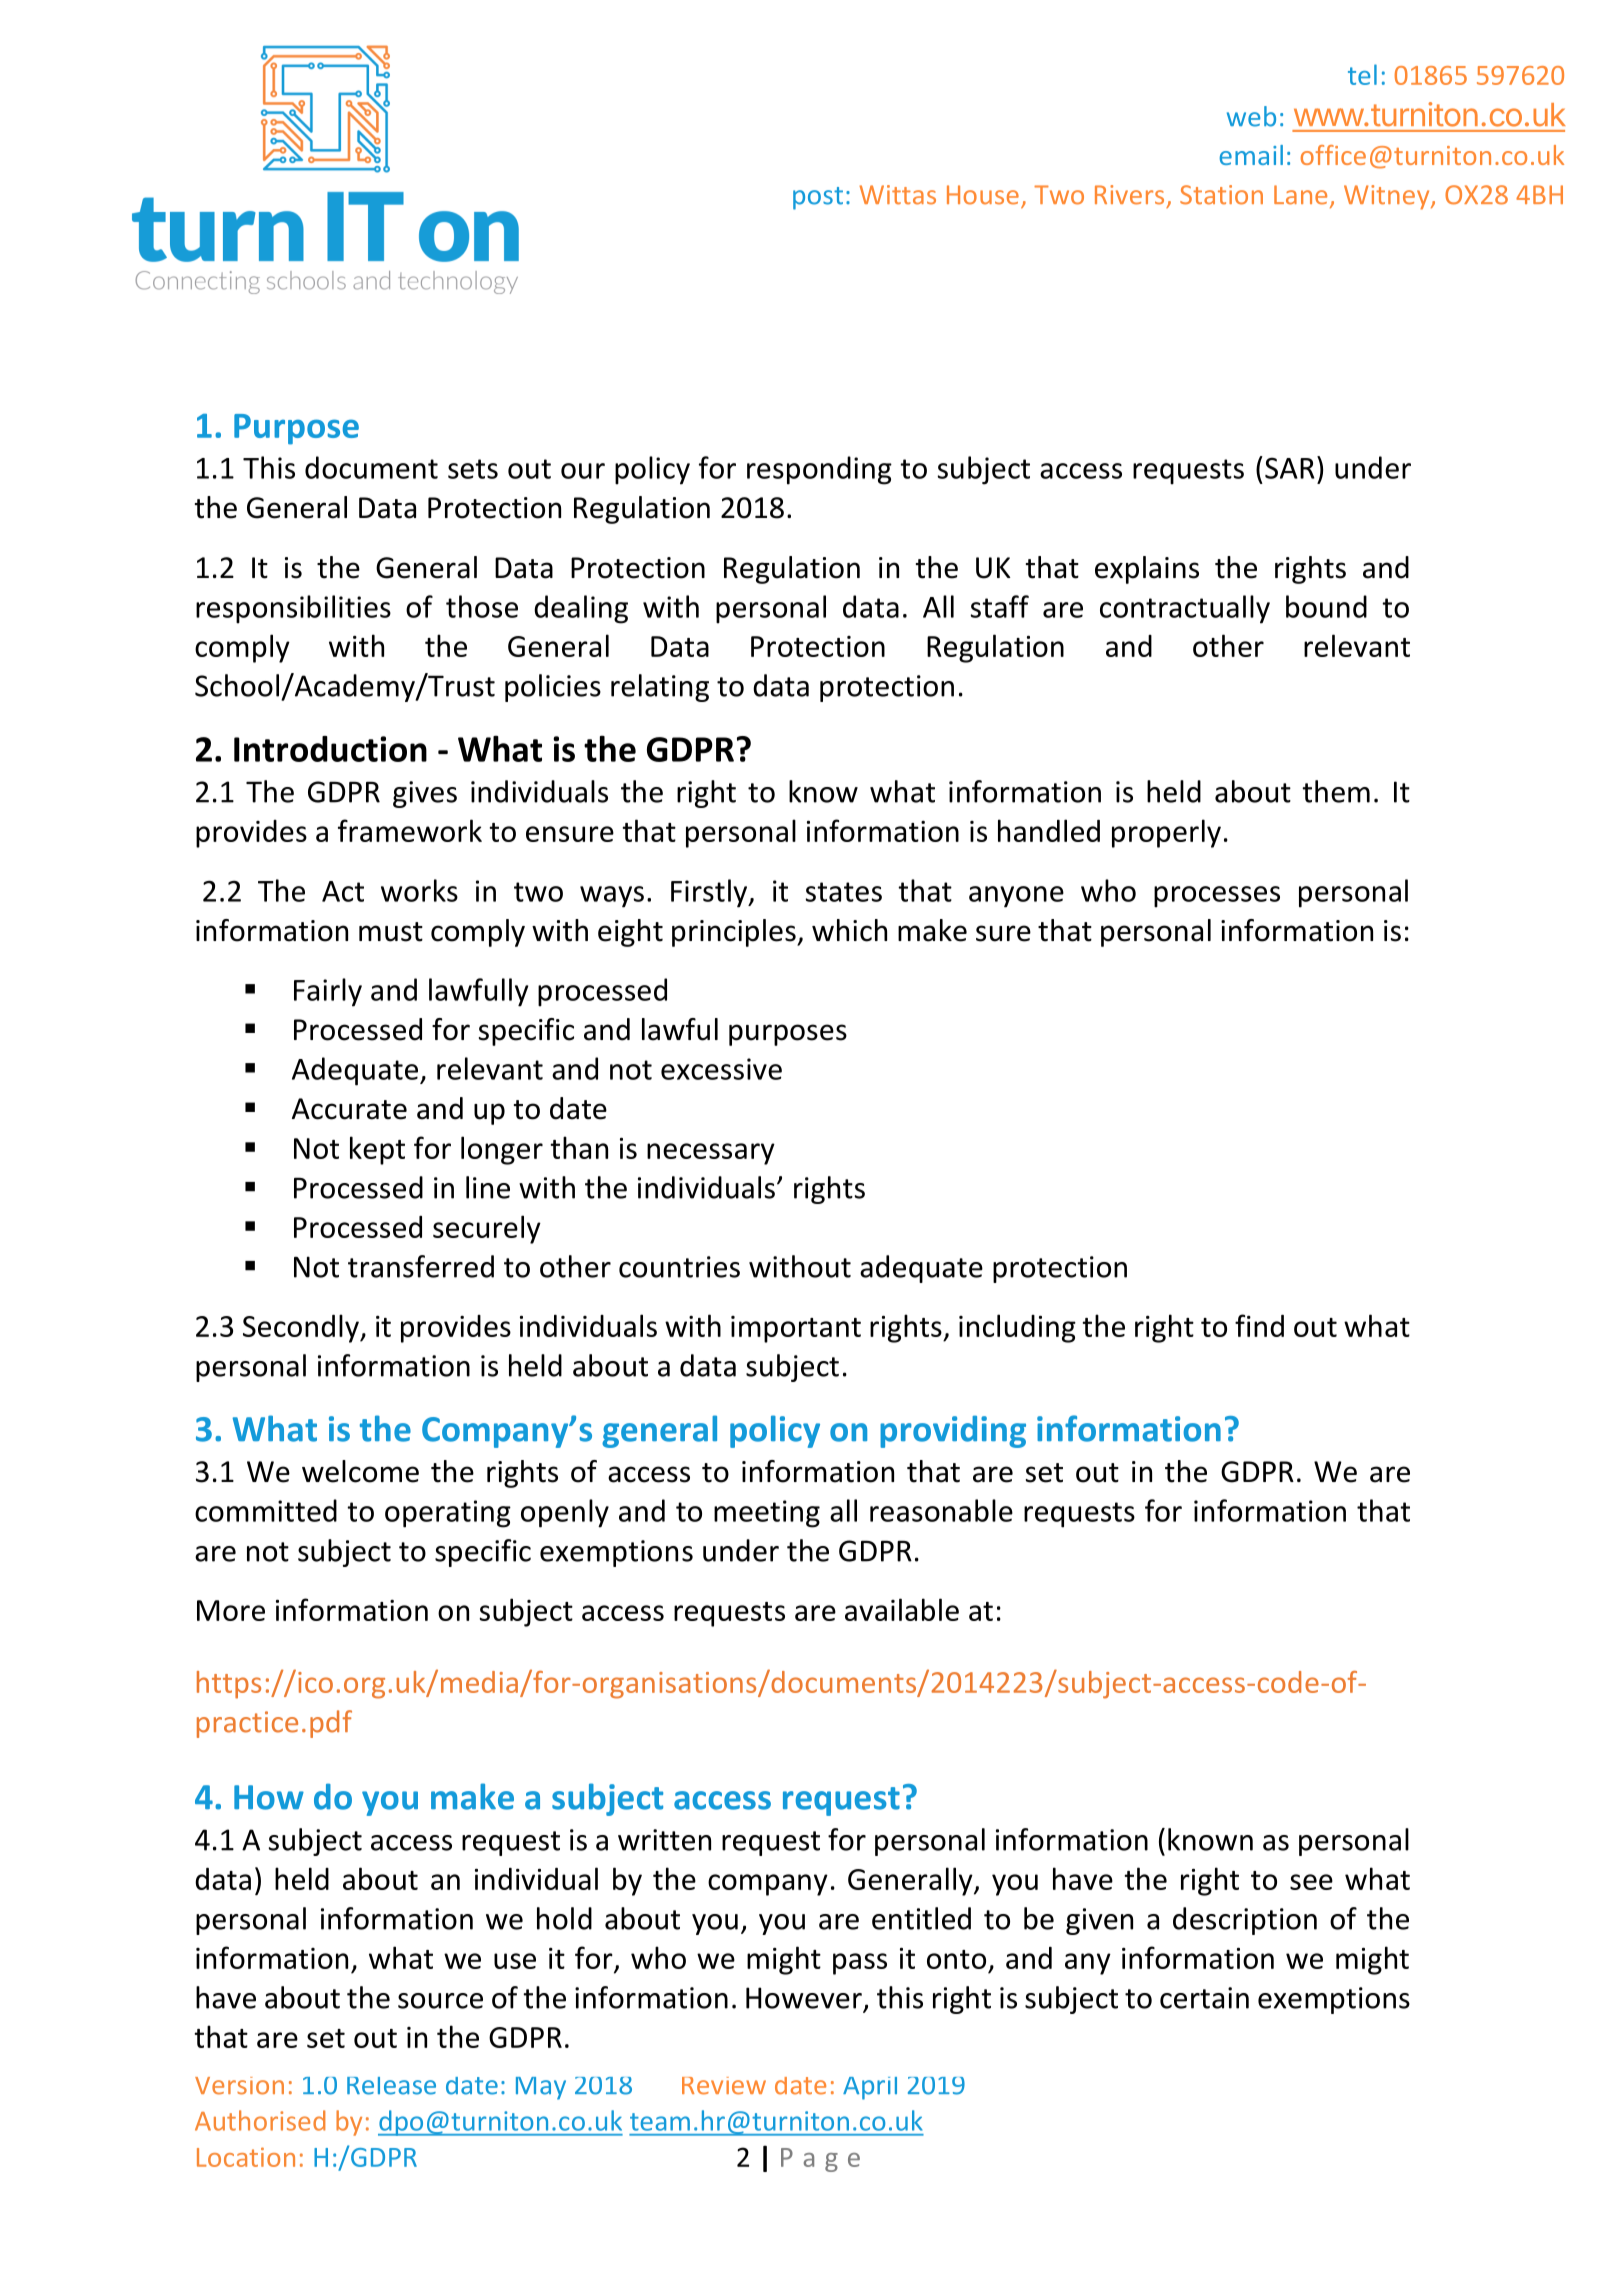 This page has width=1605, height=2270. Describe the element at coordinates (1251, 155) in the page. I see `email` at that location.
